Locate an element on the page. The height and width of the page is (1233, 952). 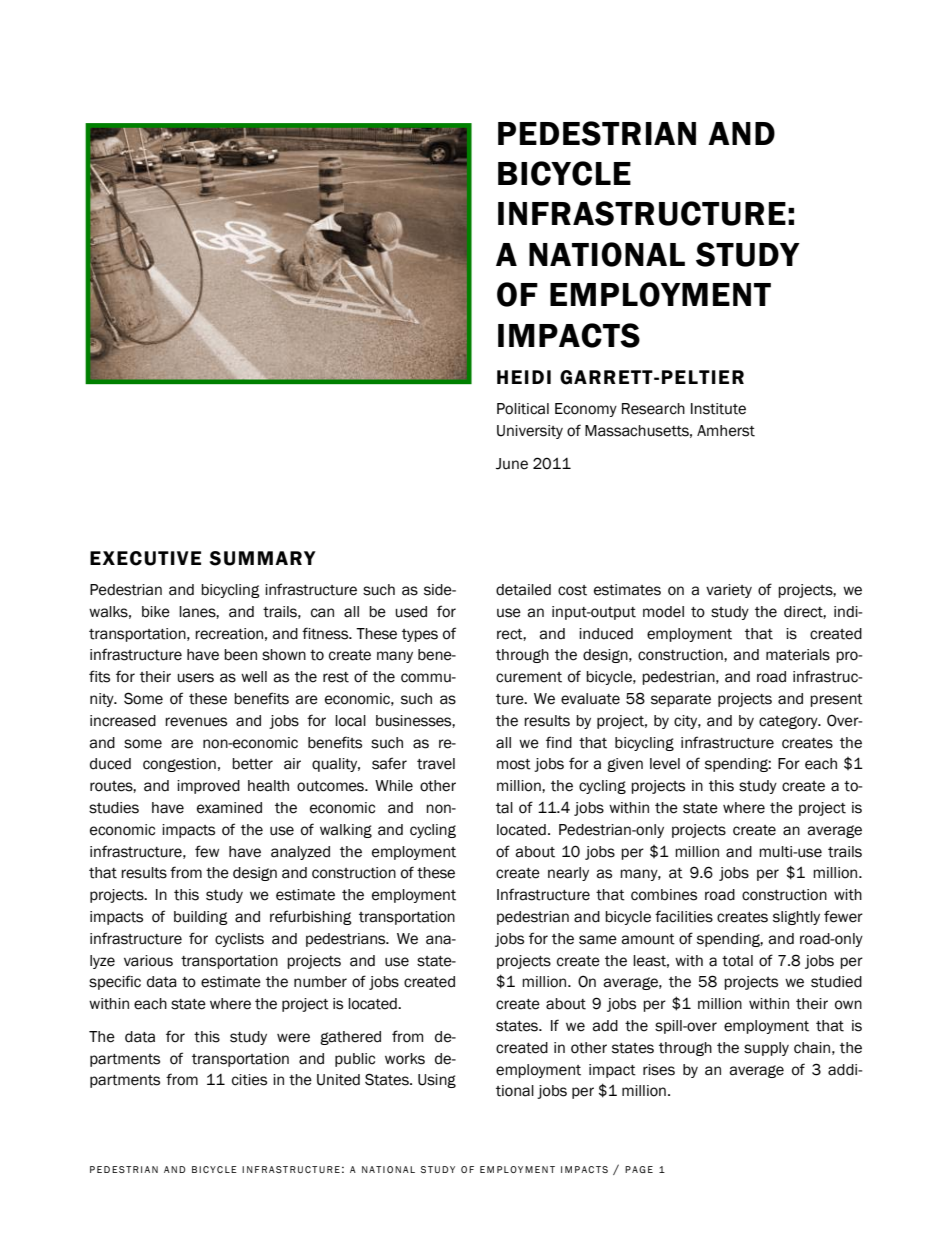
Using is located at coordinates (437, 1081).
